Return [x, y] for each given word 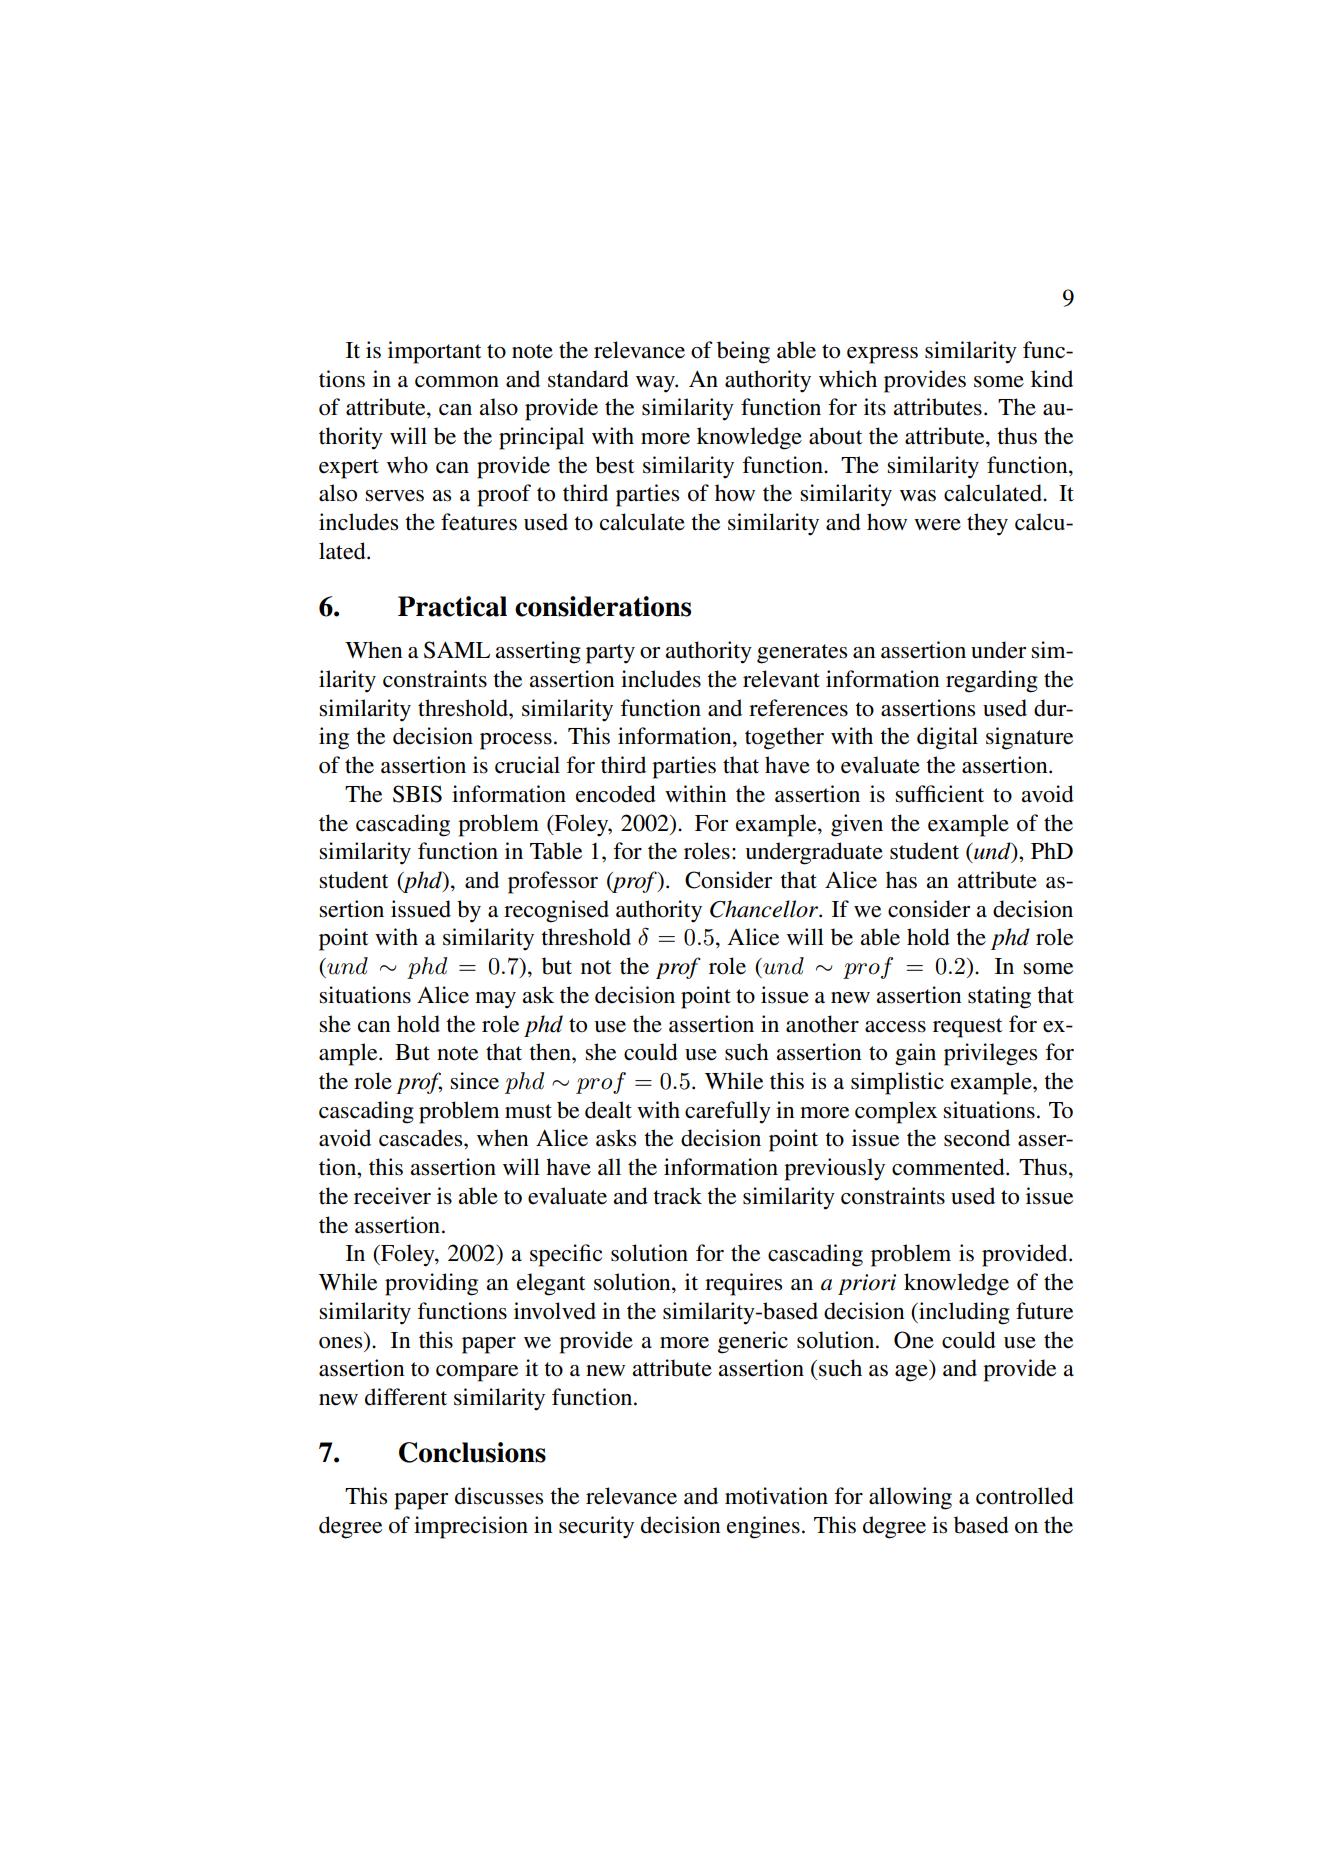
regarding [992, 681]
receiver [392, 1196]
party [610, 654]
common [457, 382]
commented [949, 1167]
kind [1052, 379]
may [495, 1000]
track [677, 1196]
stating [999, 997]
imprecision [471, 1527]
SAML [457, 650]
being [743, 352]
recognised [556, 911]
